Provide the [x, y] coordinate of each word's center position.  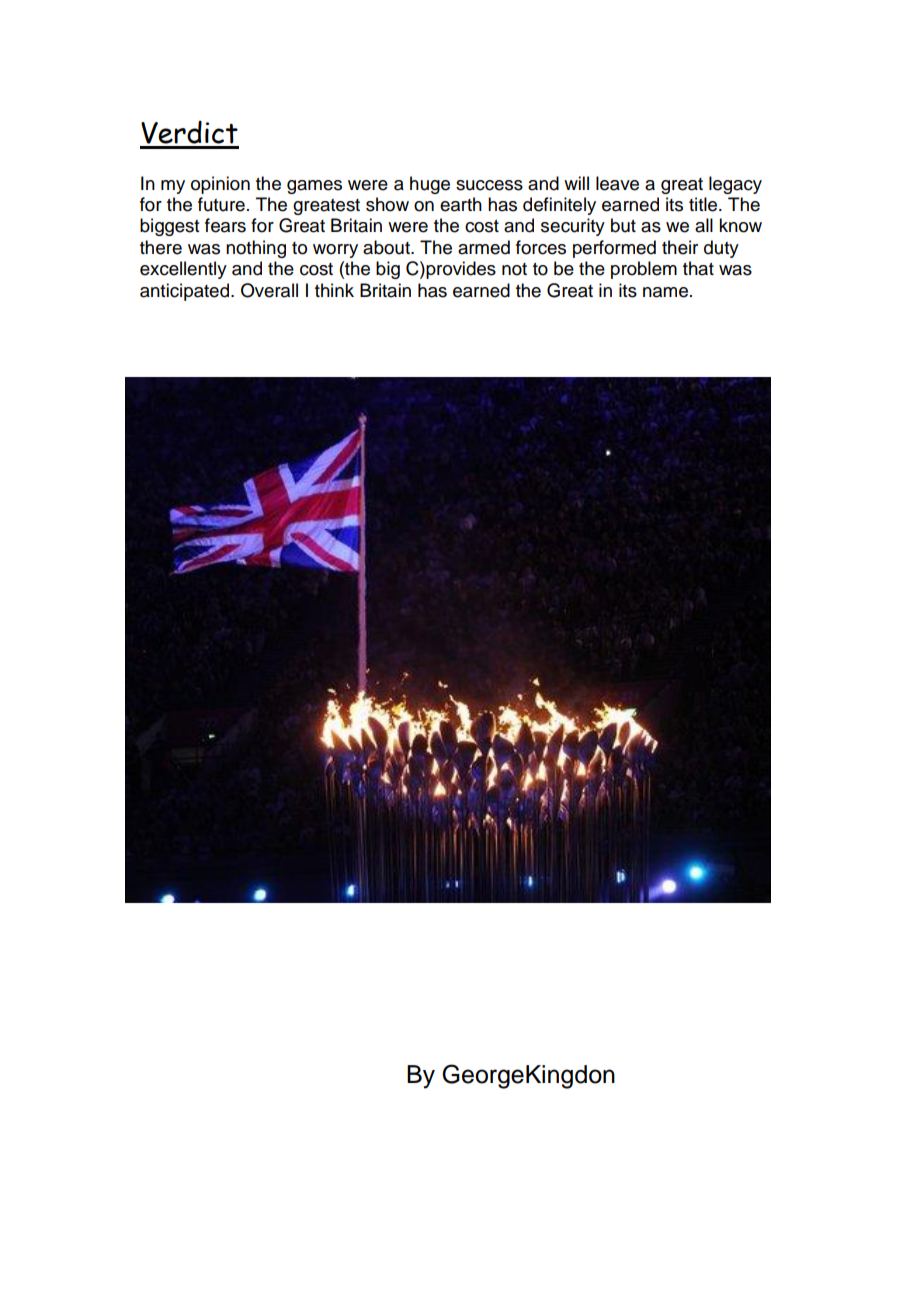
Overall [269, 290]
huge [430, 185]
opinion [220, 185]
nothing [256, 249]
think [334, 290]
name [665, 292]
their [680, 247]
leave [617, 183]
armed [484, 247]
